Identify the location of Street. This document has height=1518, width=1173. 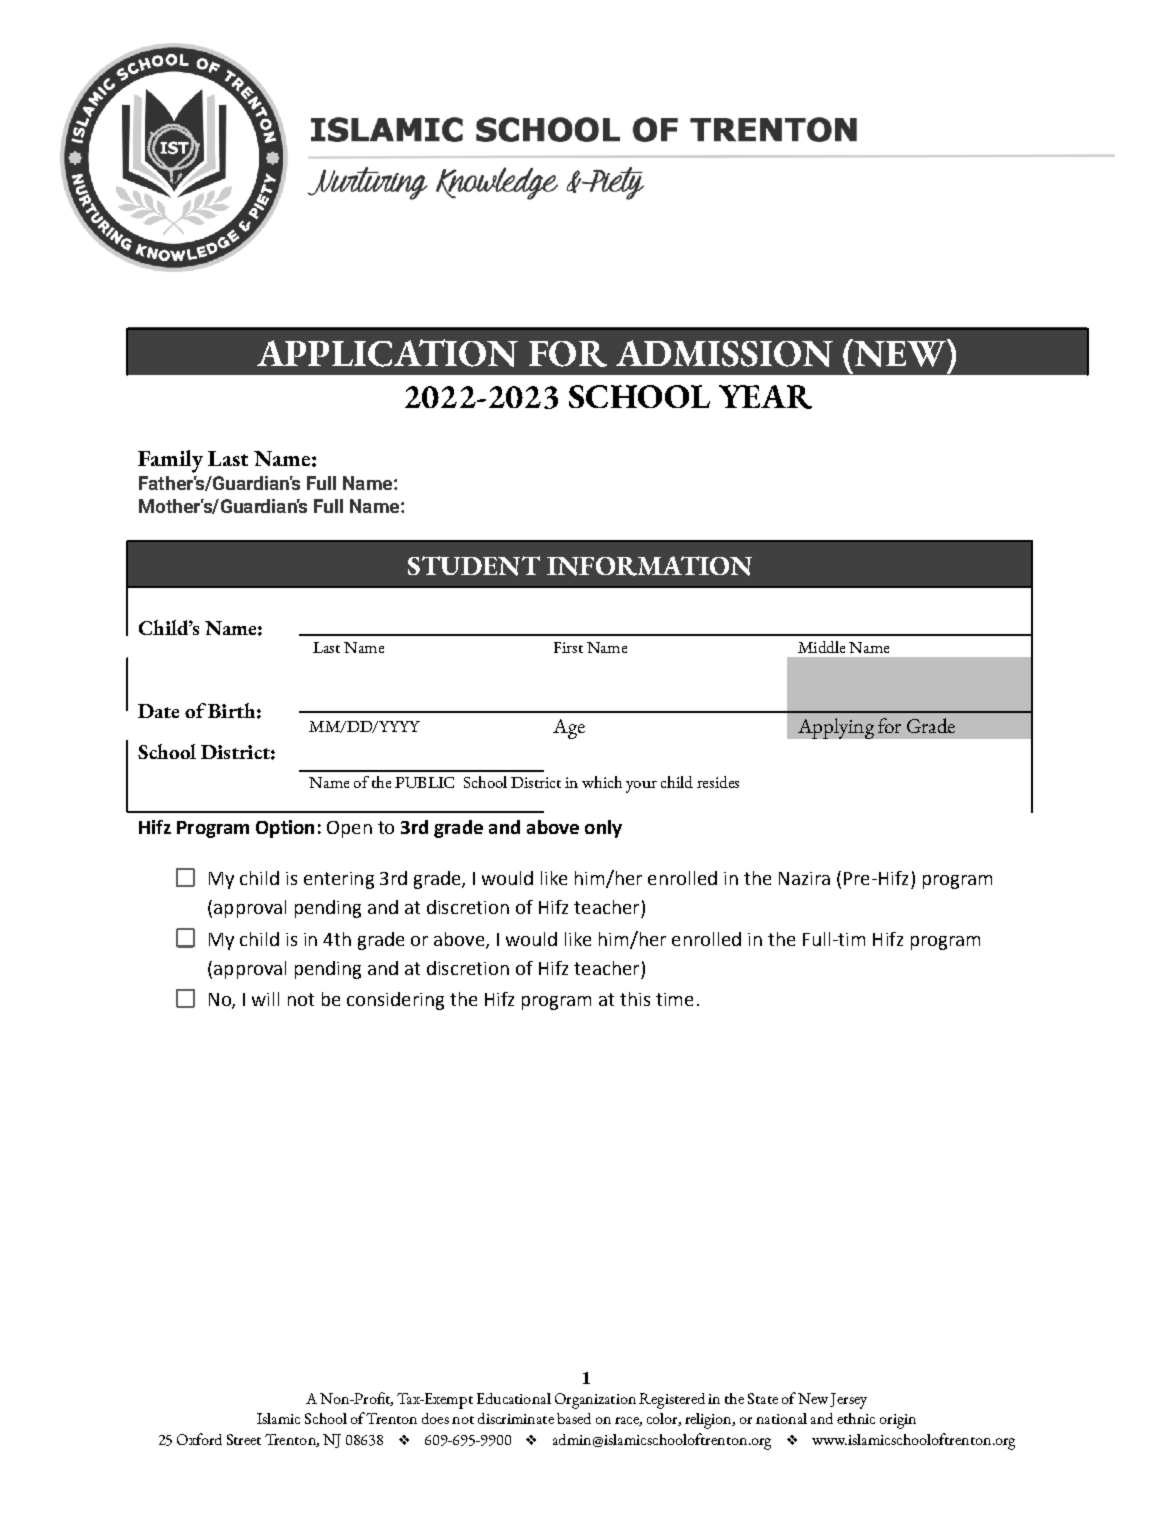
(244, 1439).
